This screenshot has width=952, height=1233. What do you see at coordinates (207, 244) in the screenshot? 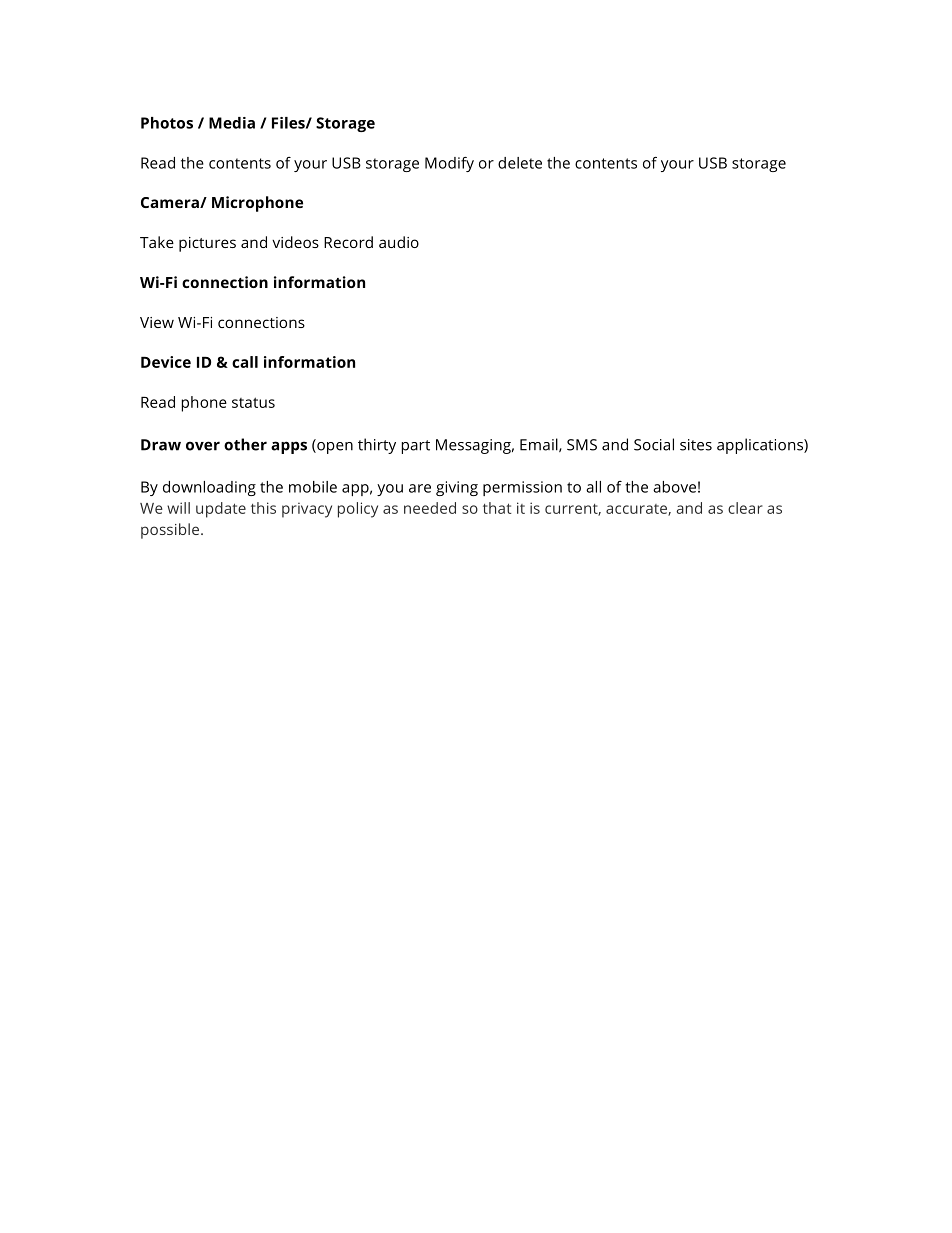
I see `pictures` at bounding box center [207, 244].
